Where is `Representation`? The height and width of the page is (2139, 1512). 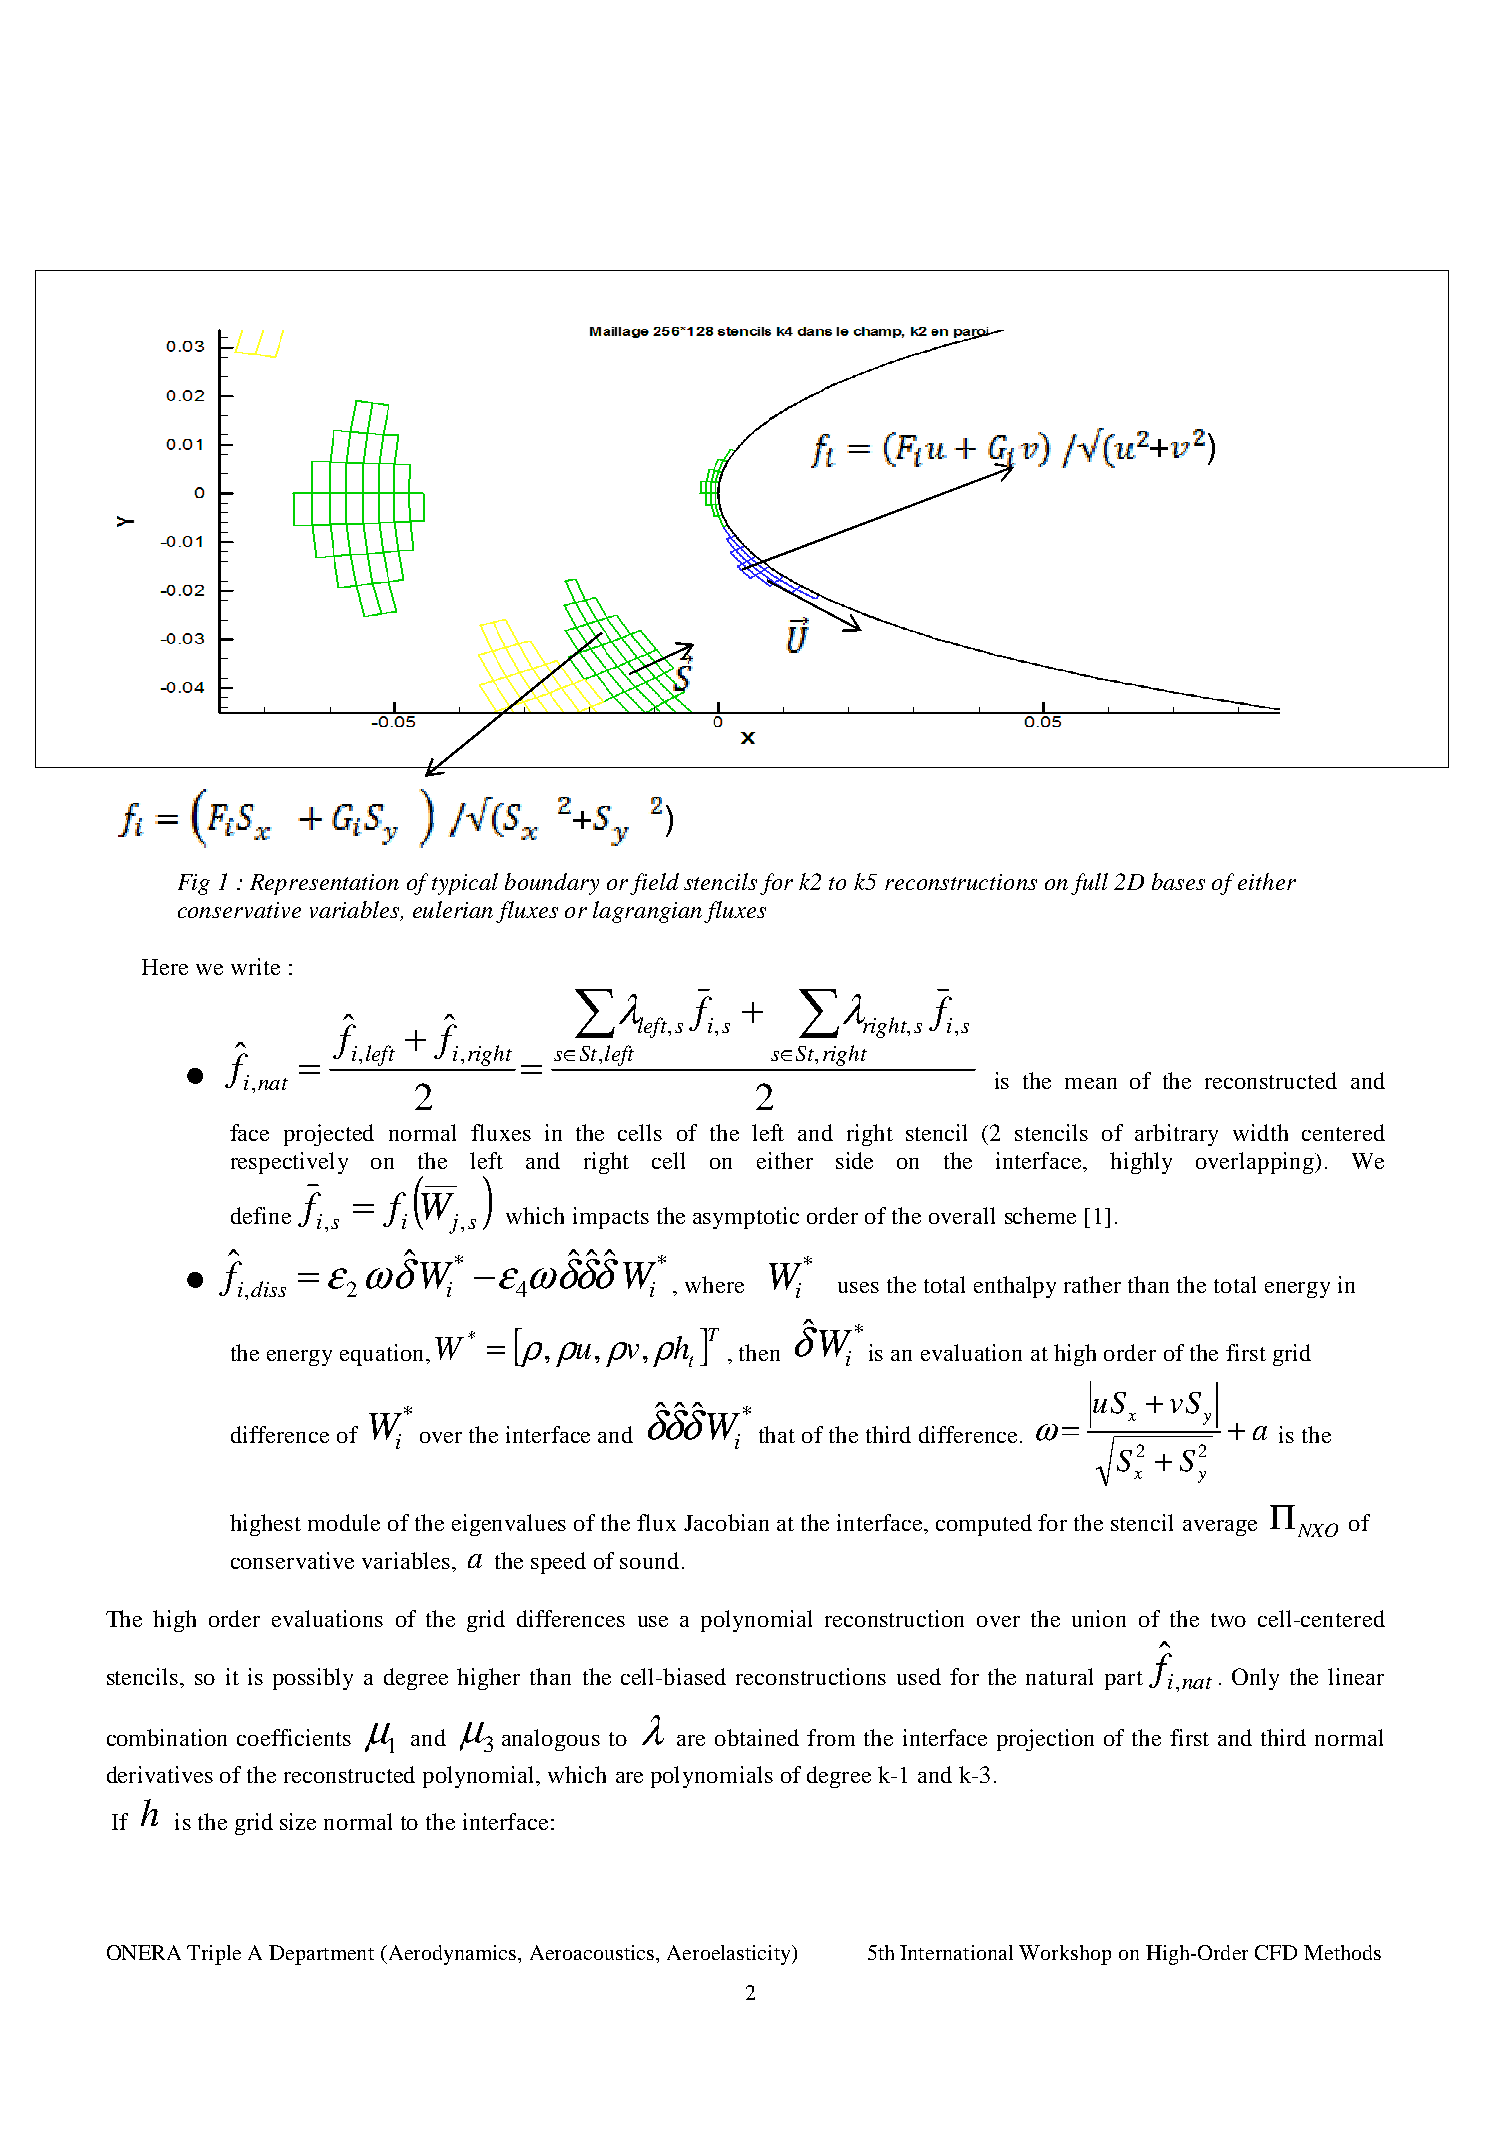 Representation is located at coordinates (324, 884).
